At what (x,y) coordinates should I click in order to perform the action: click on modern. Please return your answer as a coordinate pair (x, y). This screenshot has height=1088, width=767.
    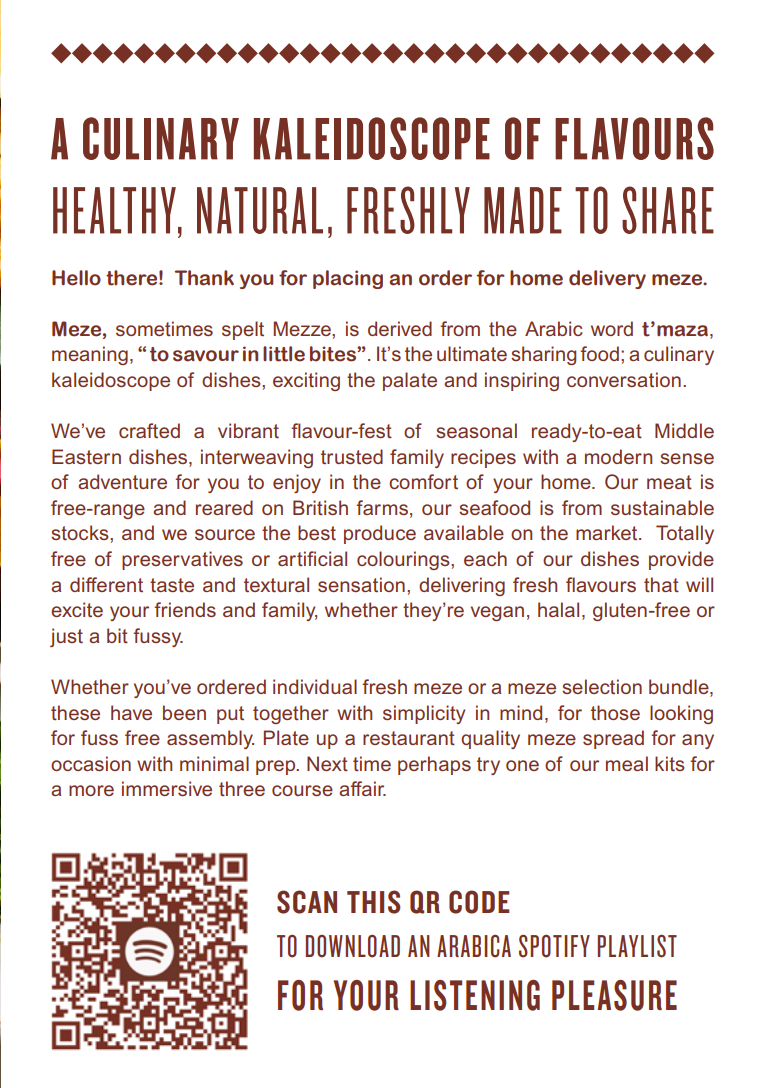
    Looking at the image, I should click on (618, 456).
